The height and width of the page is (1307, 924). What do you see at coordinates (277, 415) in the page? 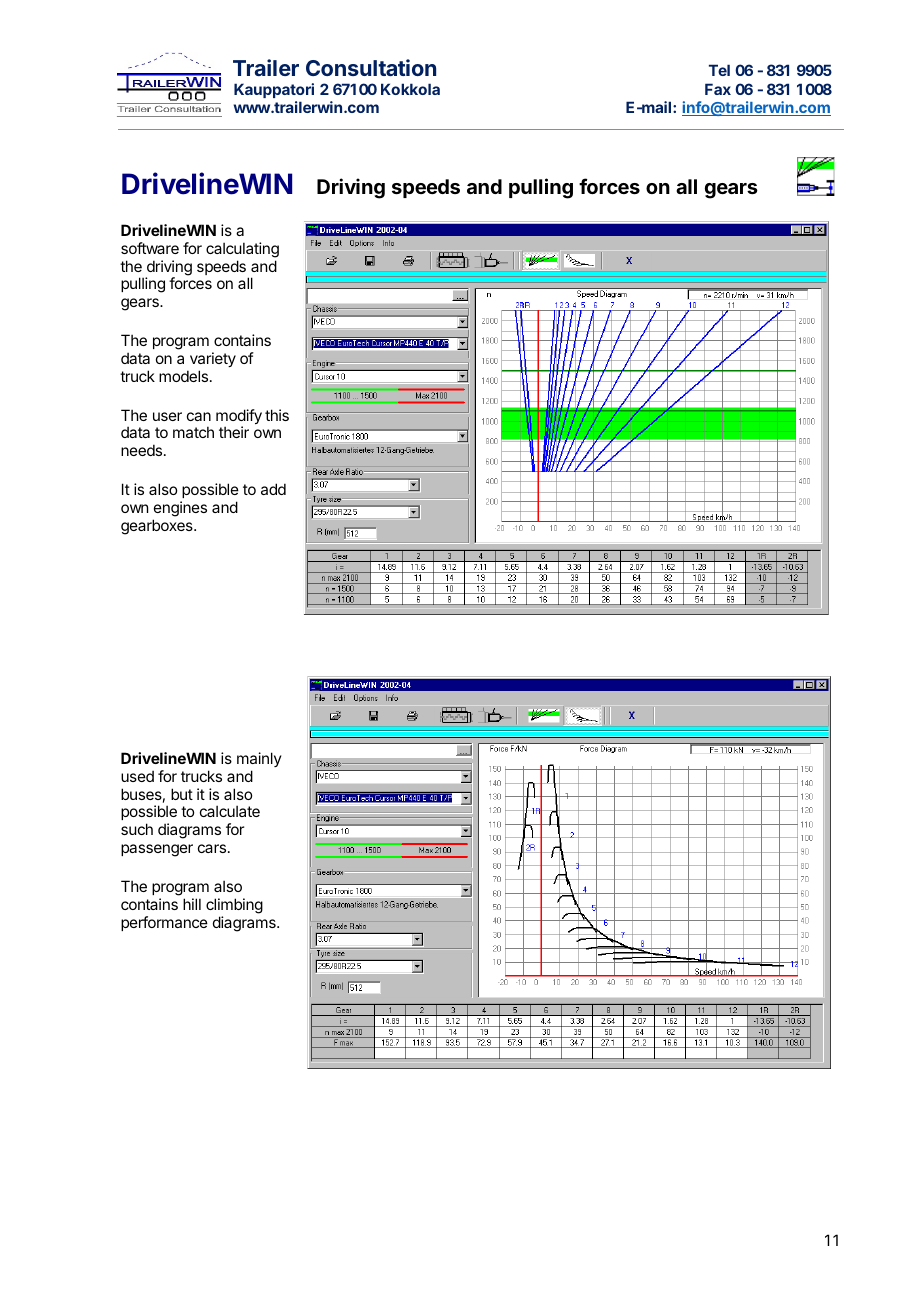
I see `this` at bounding box center [277, 415].
